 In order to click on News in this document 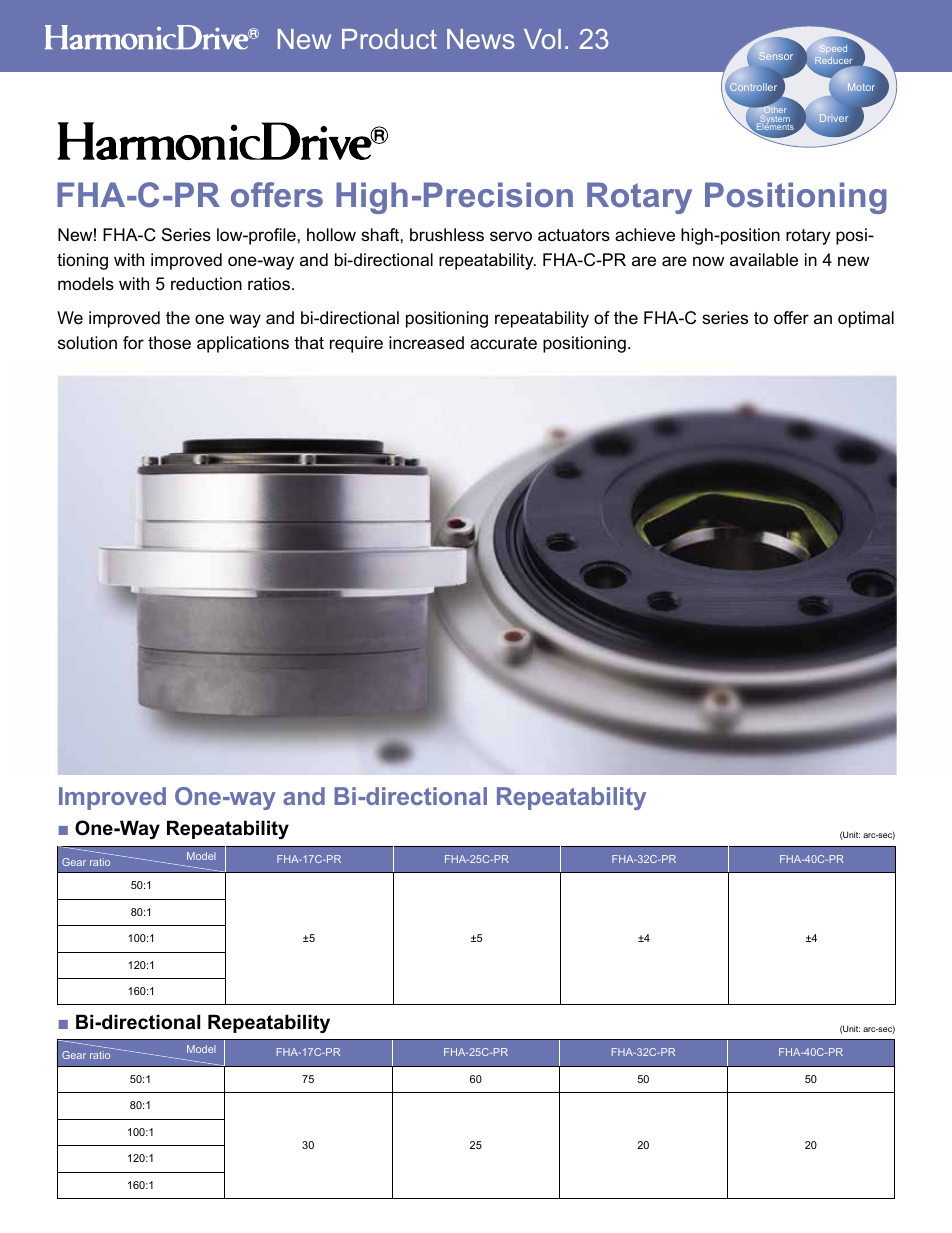, I will do `click(481, 39)`.
